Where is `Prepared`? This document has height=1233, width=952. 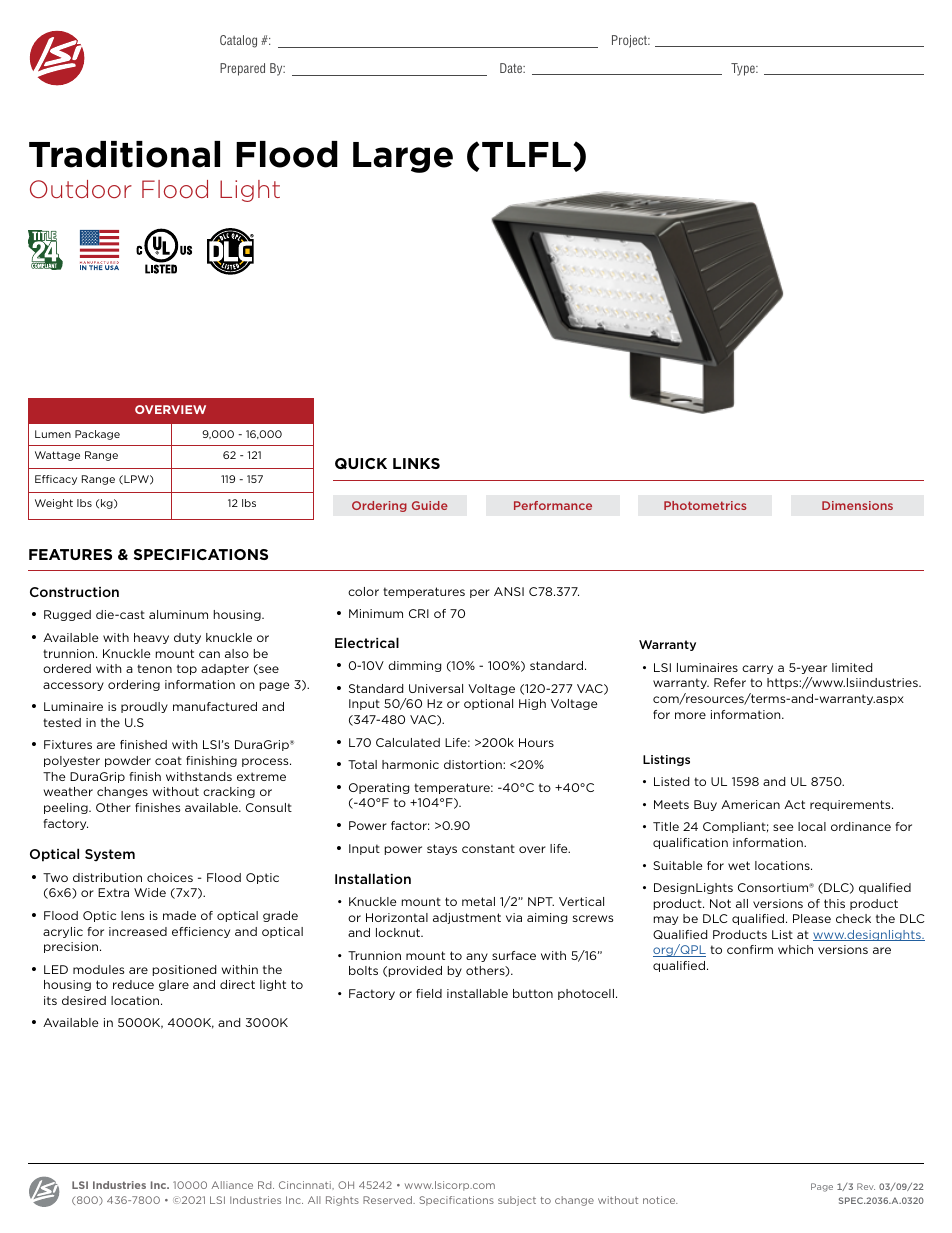 Prepared is located at coordinates (242, 69).
